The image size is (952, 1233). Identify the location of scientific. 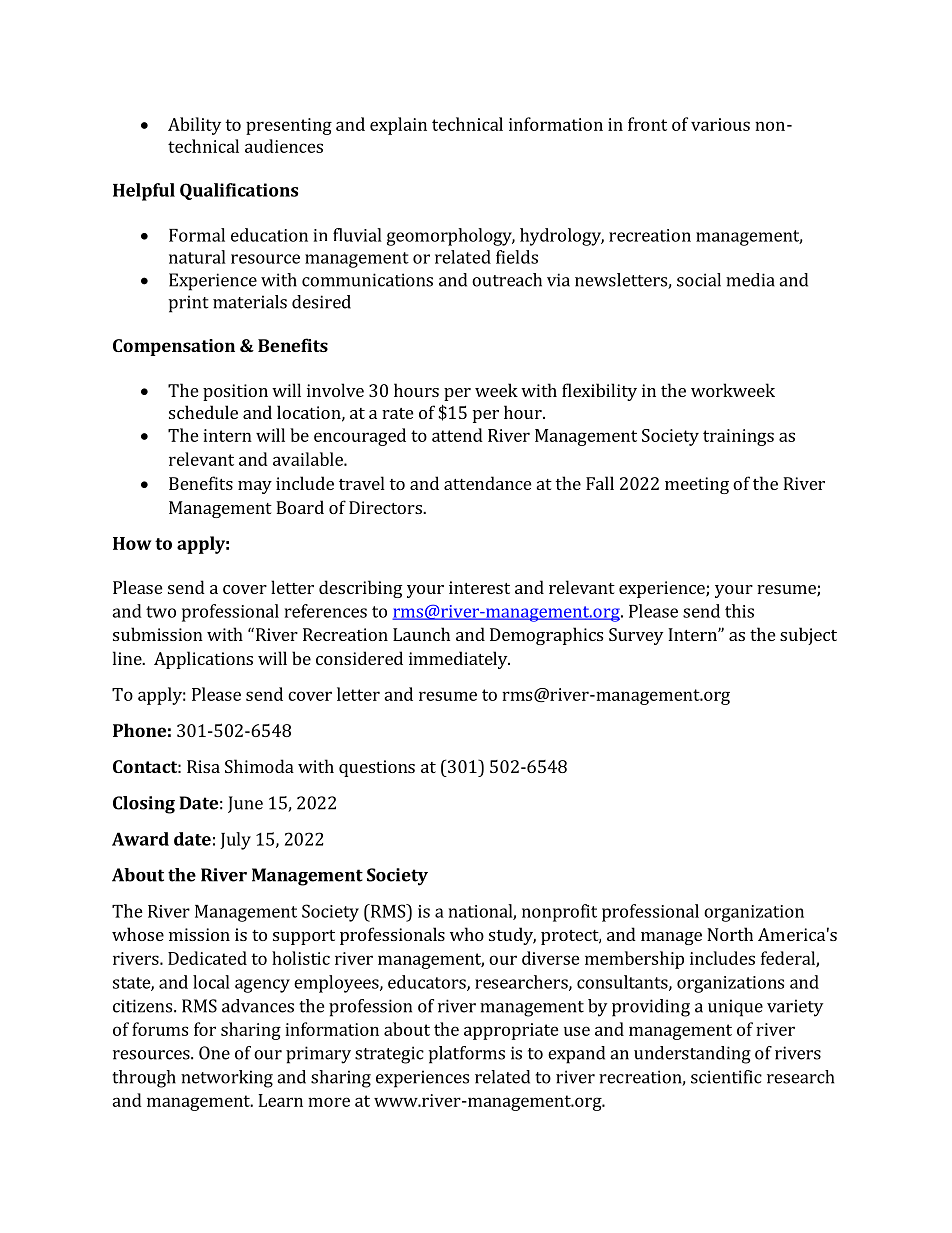
(726, 1077).
